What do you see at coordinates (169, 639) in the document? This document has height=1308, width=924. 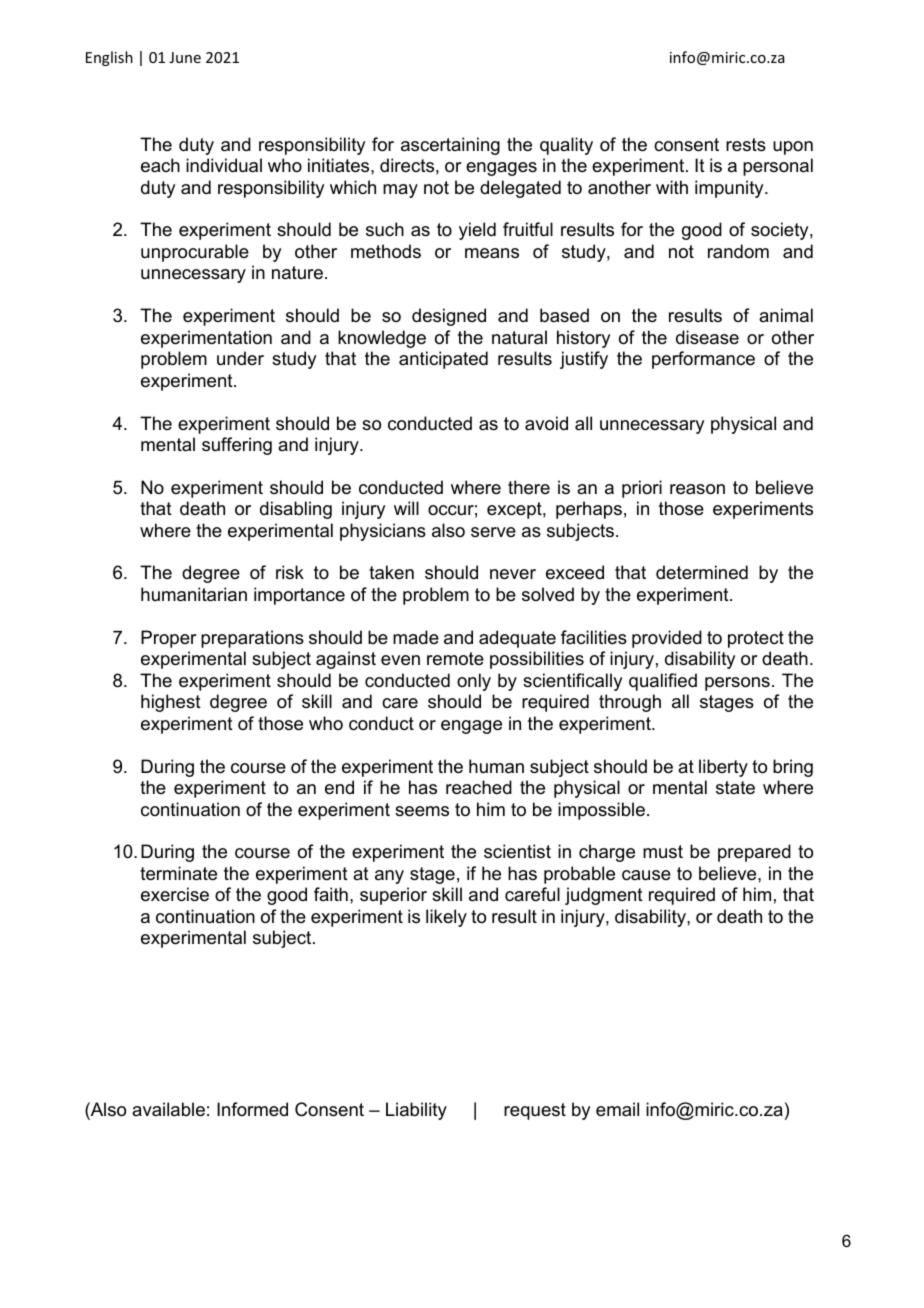 I see `Proper` at bounding box center [169, 639].
